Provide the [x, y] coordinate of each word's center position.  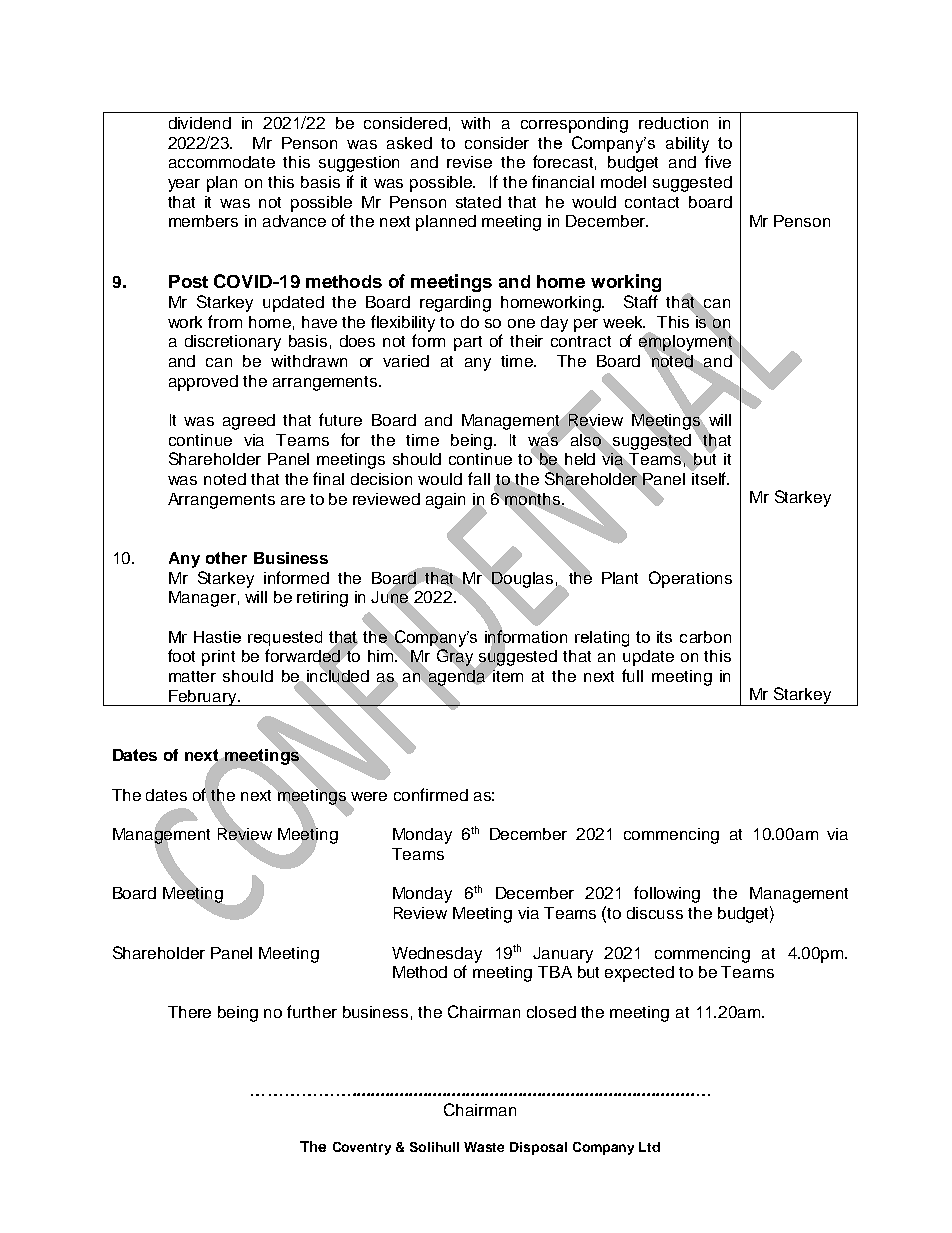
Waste [484, 1147]
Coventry [362, 1148]
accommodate [222, 162]
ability [687, 145]
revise [469, 162]
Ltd [649, 1147]
